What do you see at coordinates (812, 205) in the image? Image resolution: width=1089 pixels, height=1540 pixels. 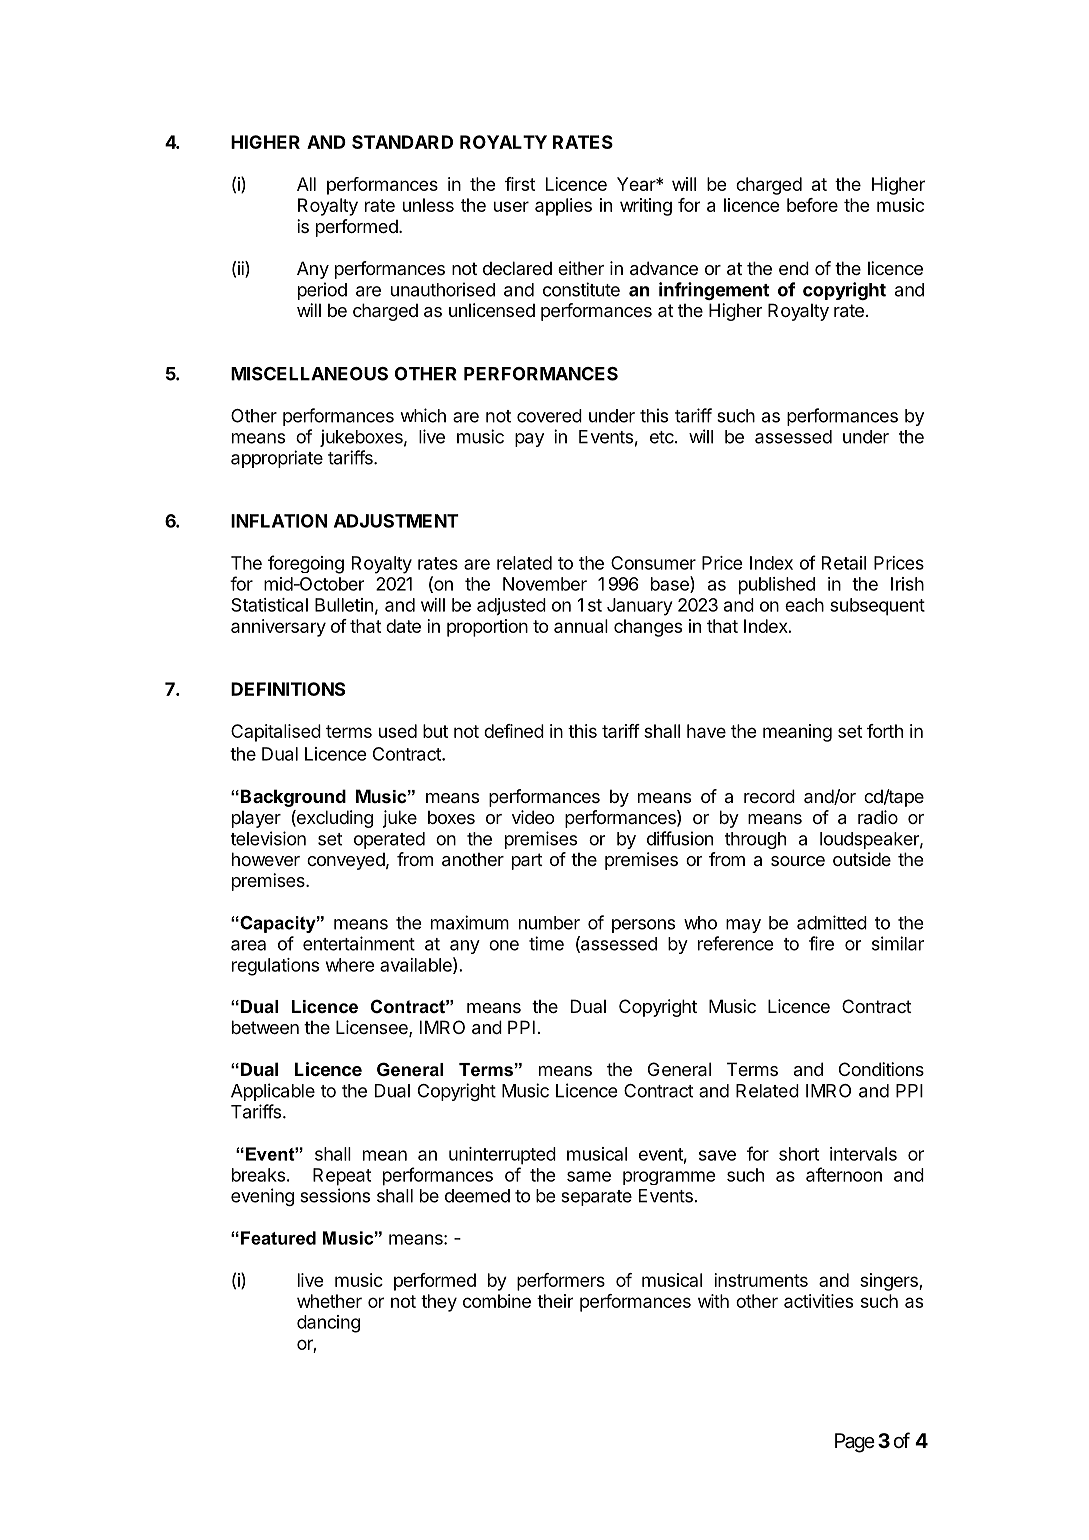 I see `before` at bounding box center [812, 205].
